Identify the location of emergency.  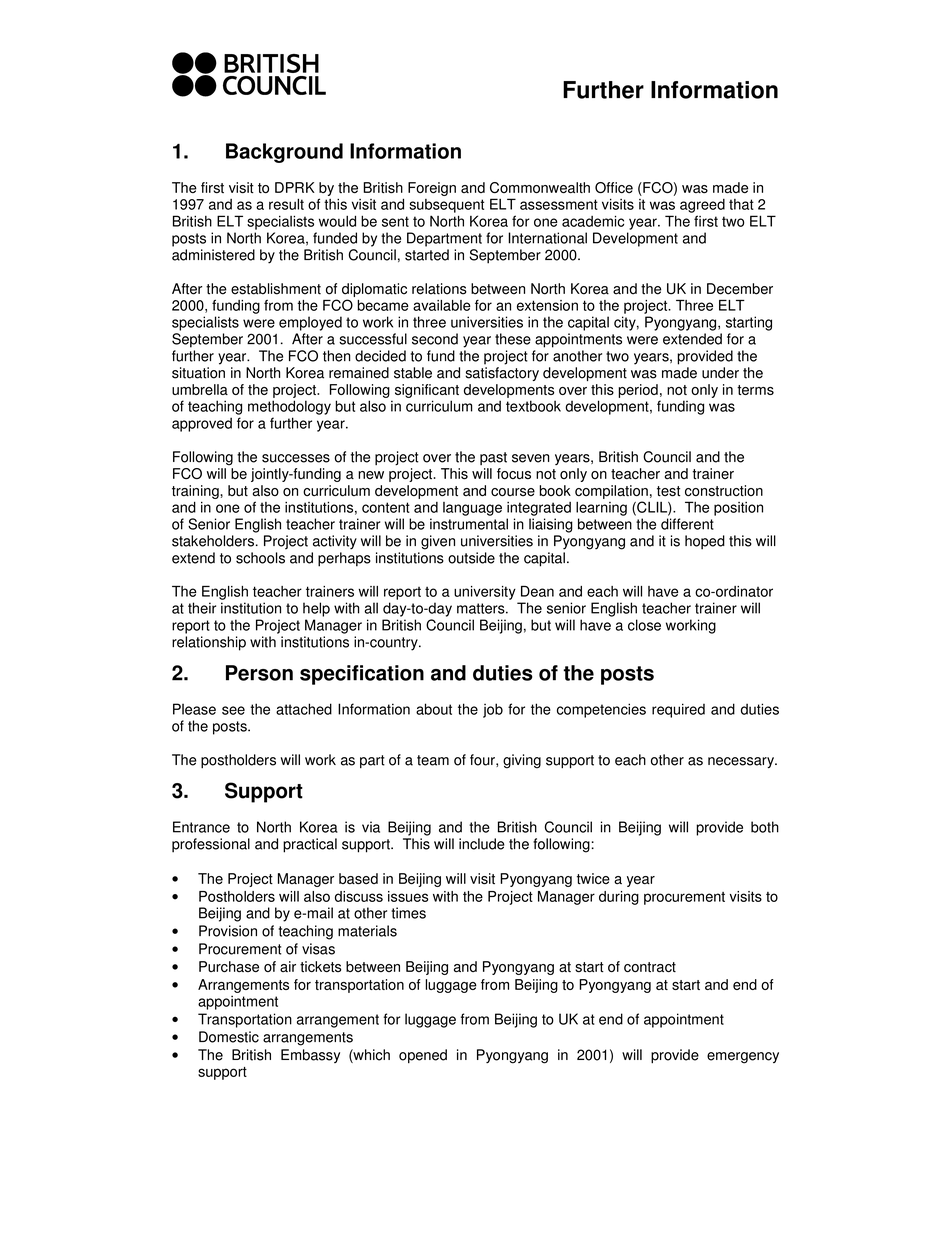
(743, 1058).
